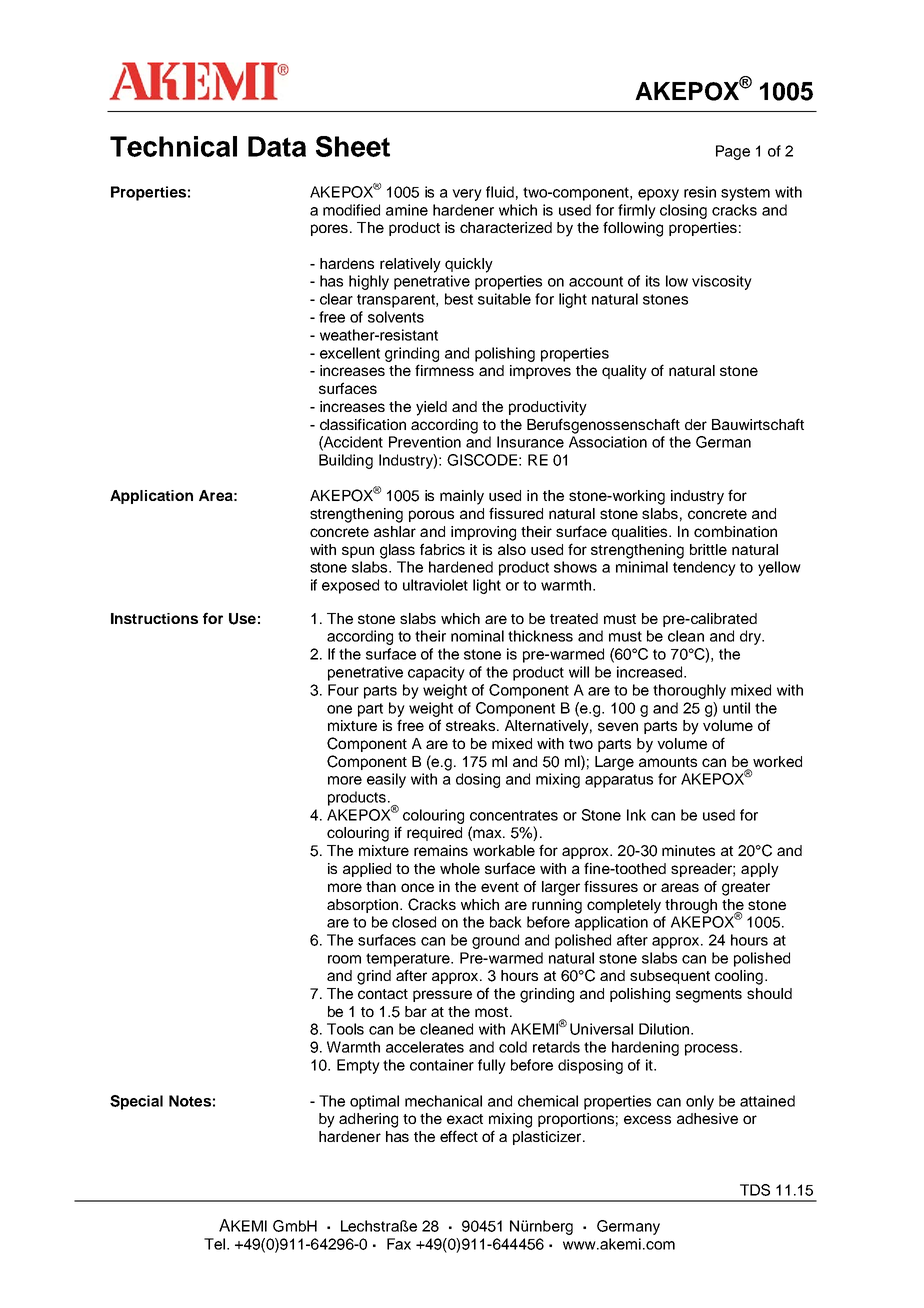 This image has width=924, height=1308. I want to click on thoroughly, so click(689, 691).
